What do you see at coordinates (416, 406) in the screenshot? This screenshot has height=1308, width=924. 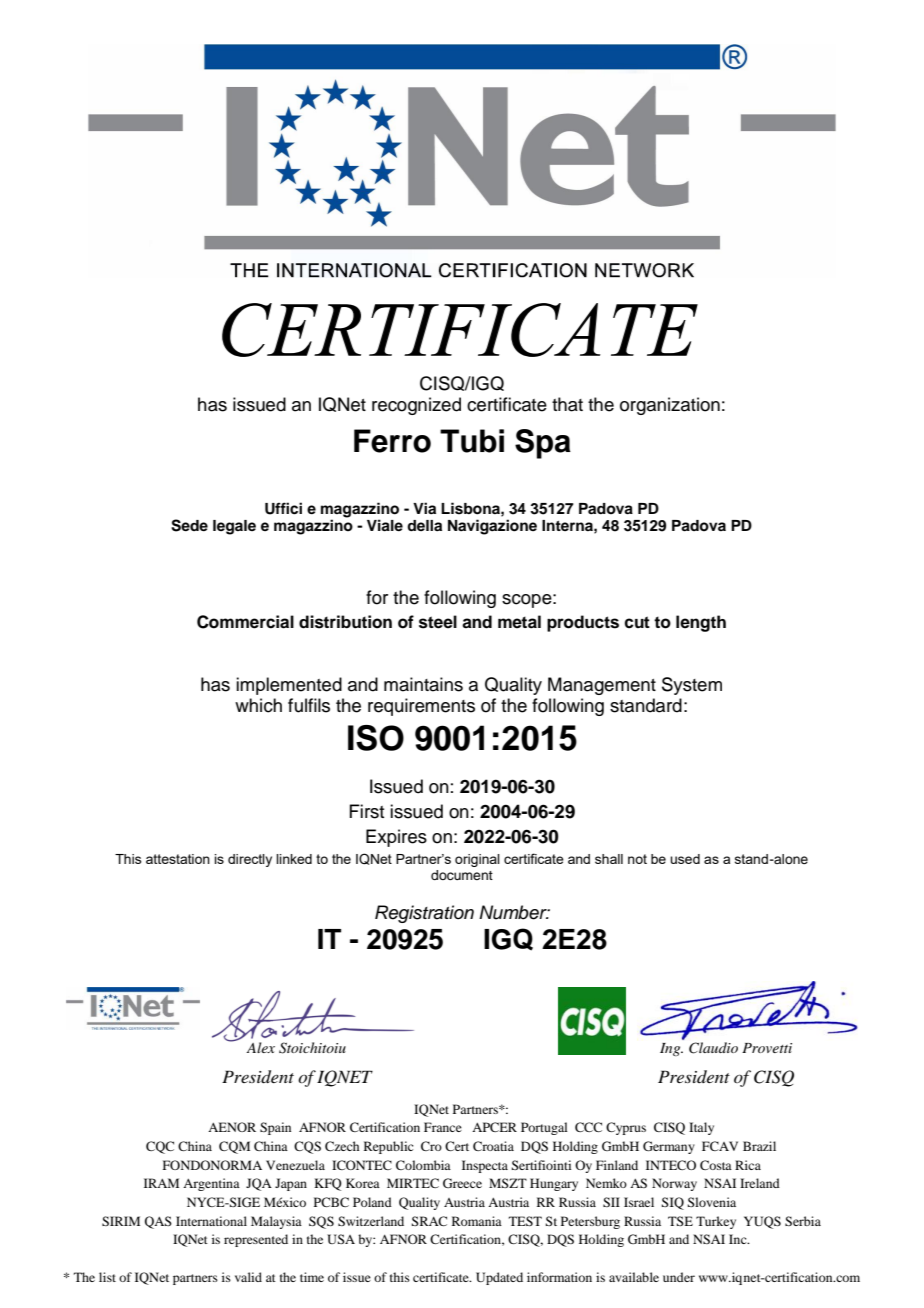 I see `recognized` at bounding box center [416, 406].
